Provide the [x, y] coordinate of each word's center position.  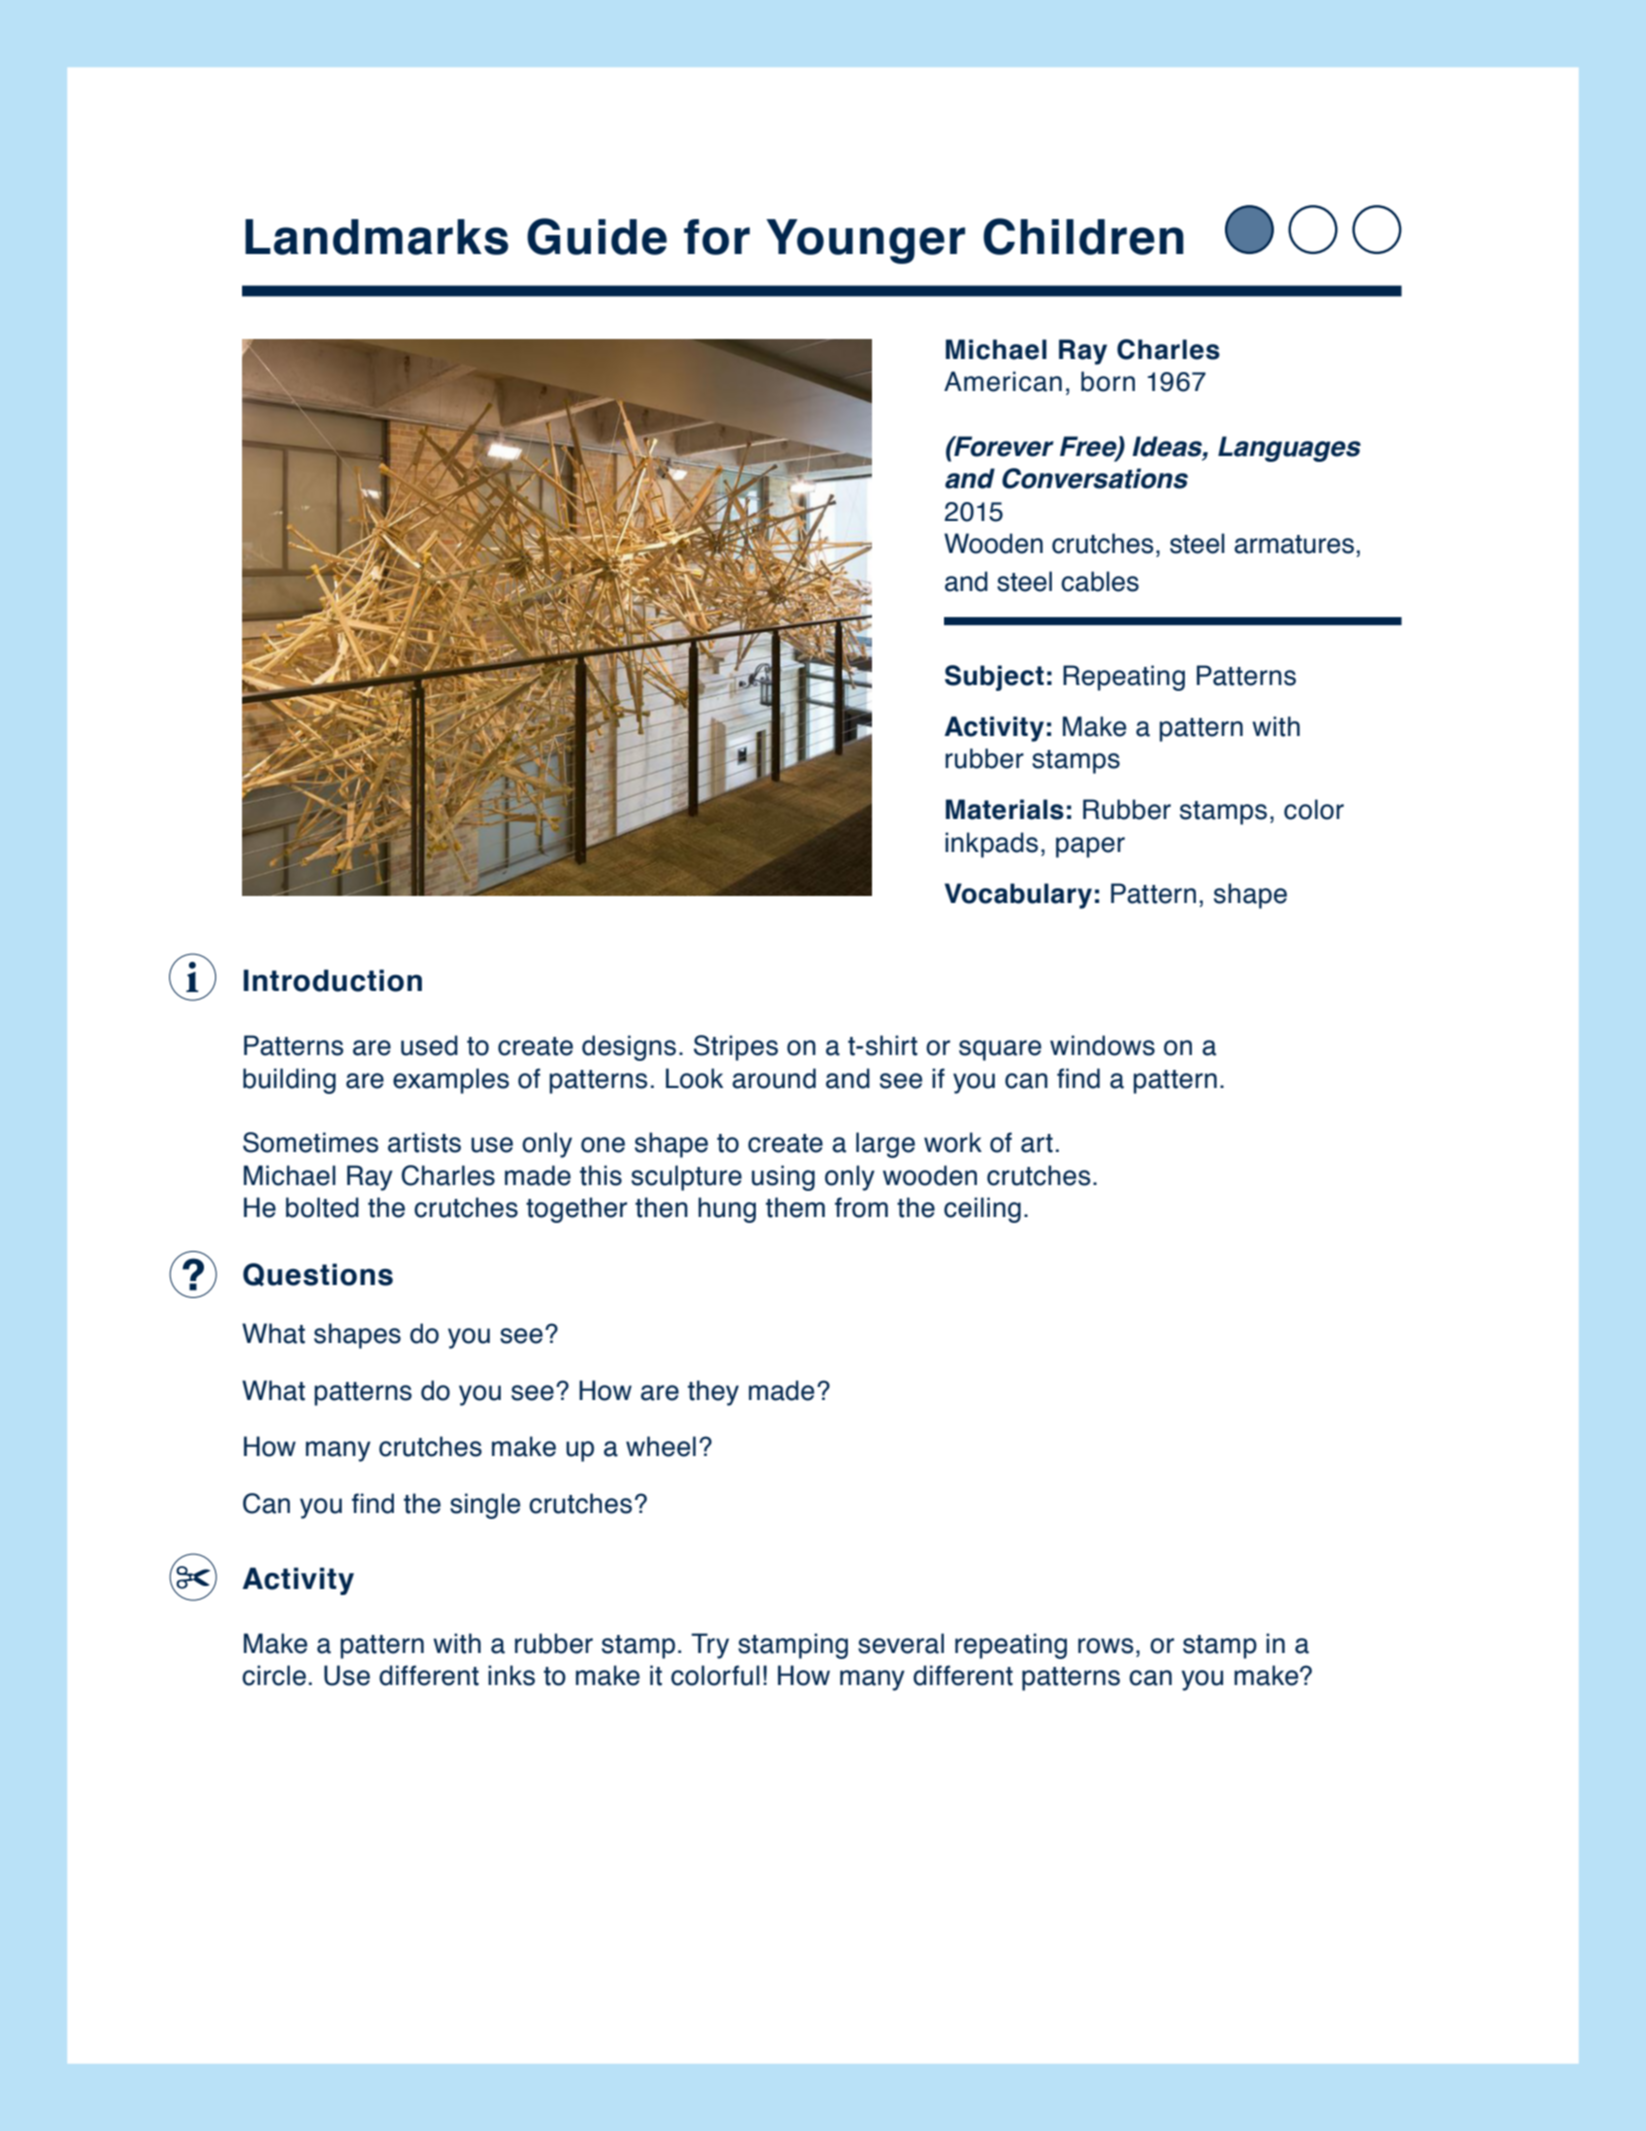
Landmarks [376, 237]
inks [511, 1675]
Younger [865, 241]
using [783, 1178]
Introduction [333, 980]
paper [1090, 847]
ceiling [982, 1210]
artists [424, 1142]
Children [1083, 236]
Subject [994, 678]
